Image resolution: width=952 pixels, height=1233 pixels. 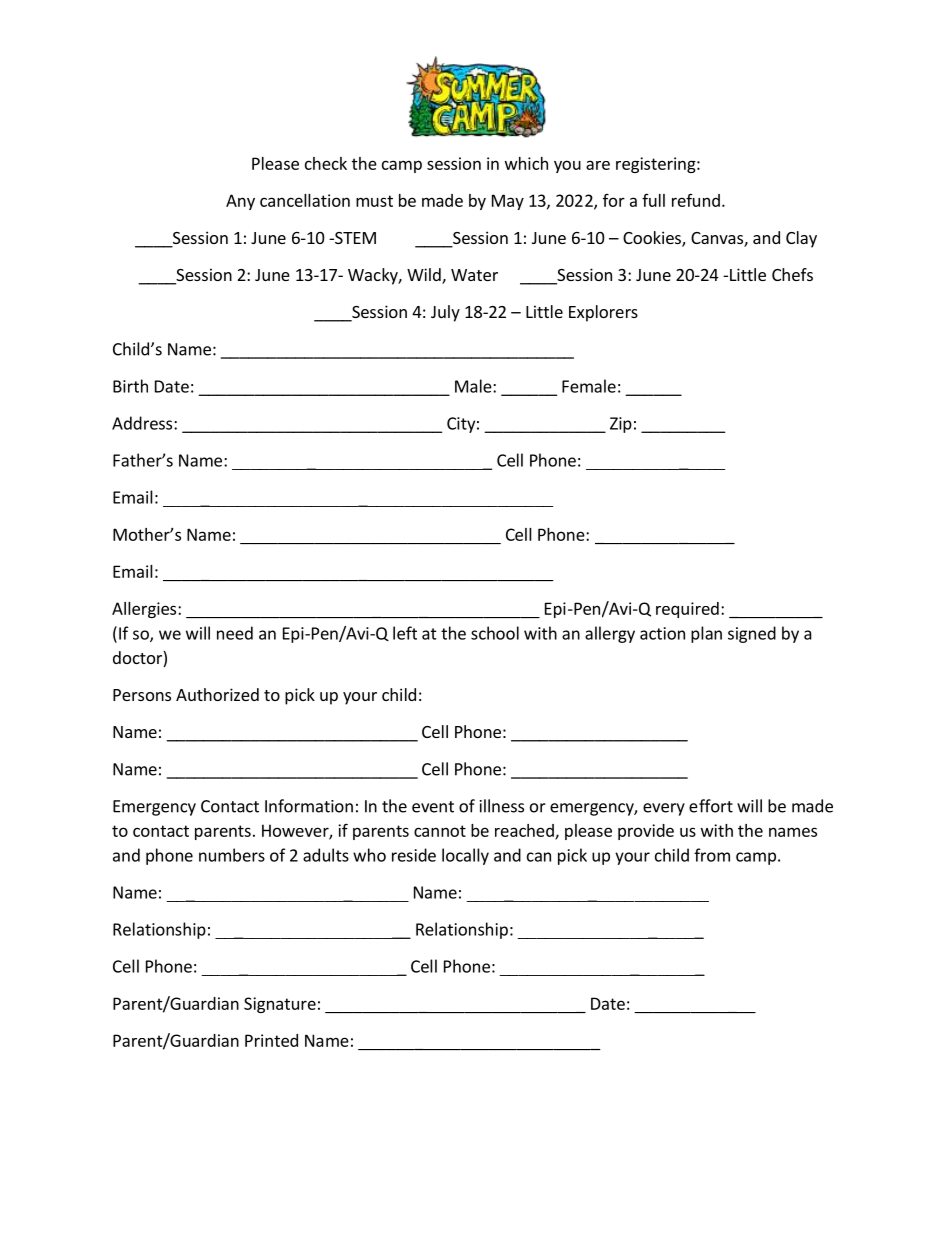 I want to click on Any, so click(x=240, y=202).
